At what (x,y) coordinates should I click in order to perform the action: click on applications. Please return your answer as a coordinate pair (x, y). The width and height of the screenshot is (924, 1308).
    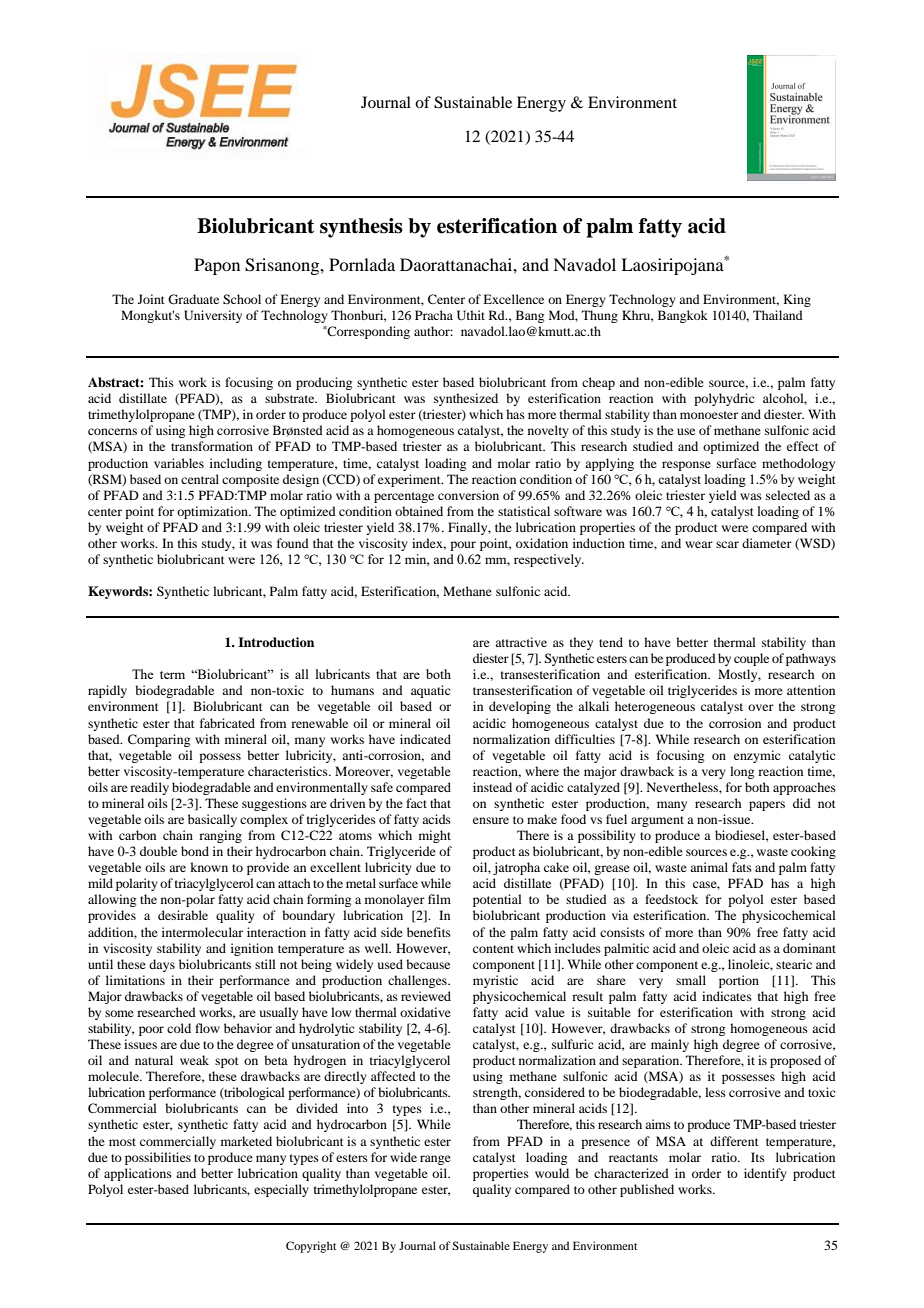
    Looking at the image, I should click on (138, 1174).
